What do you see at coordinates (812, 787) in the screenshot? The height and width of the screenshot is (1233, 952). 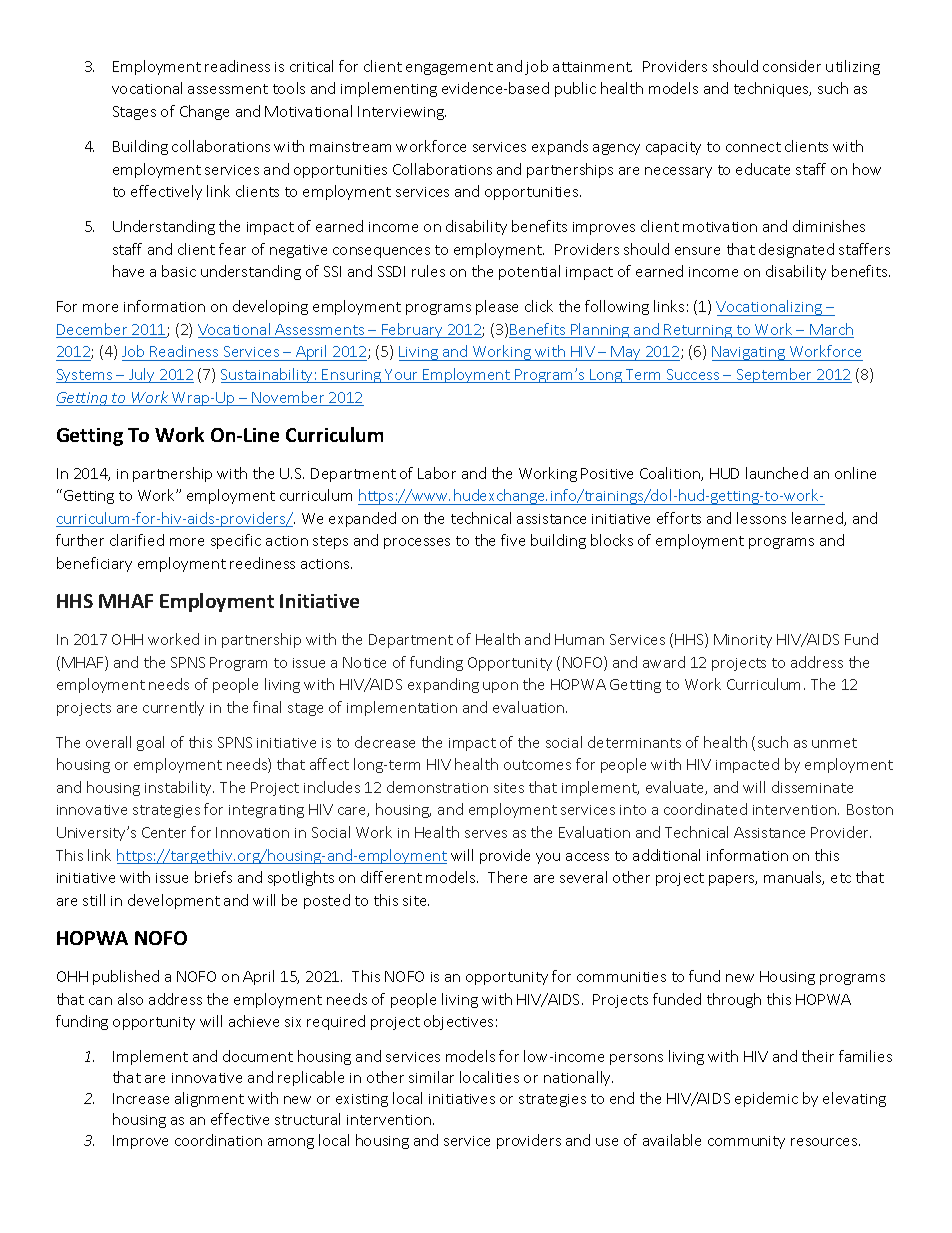 I see `disseminate` at bounding box center [812, 787].
